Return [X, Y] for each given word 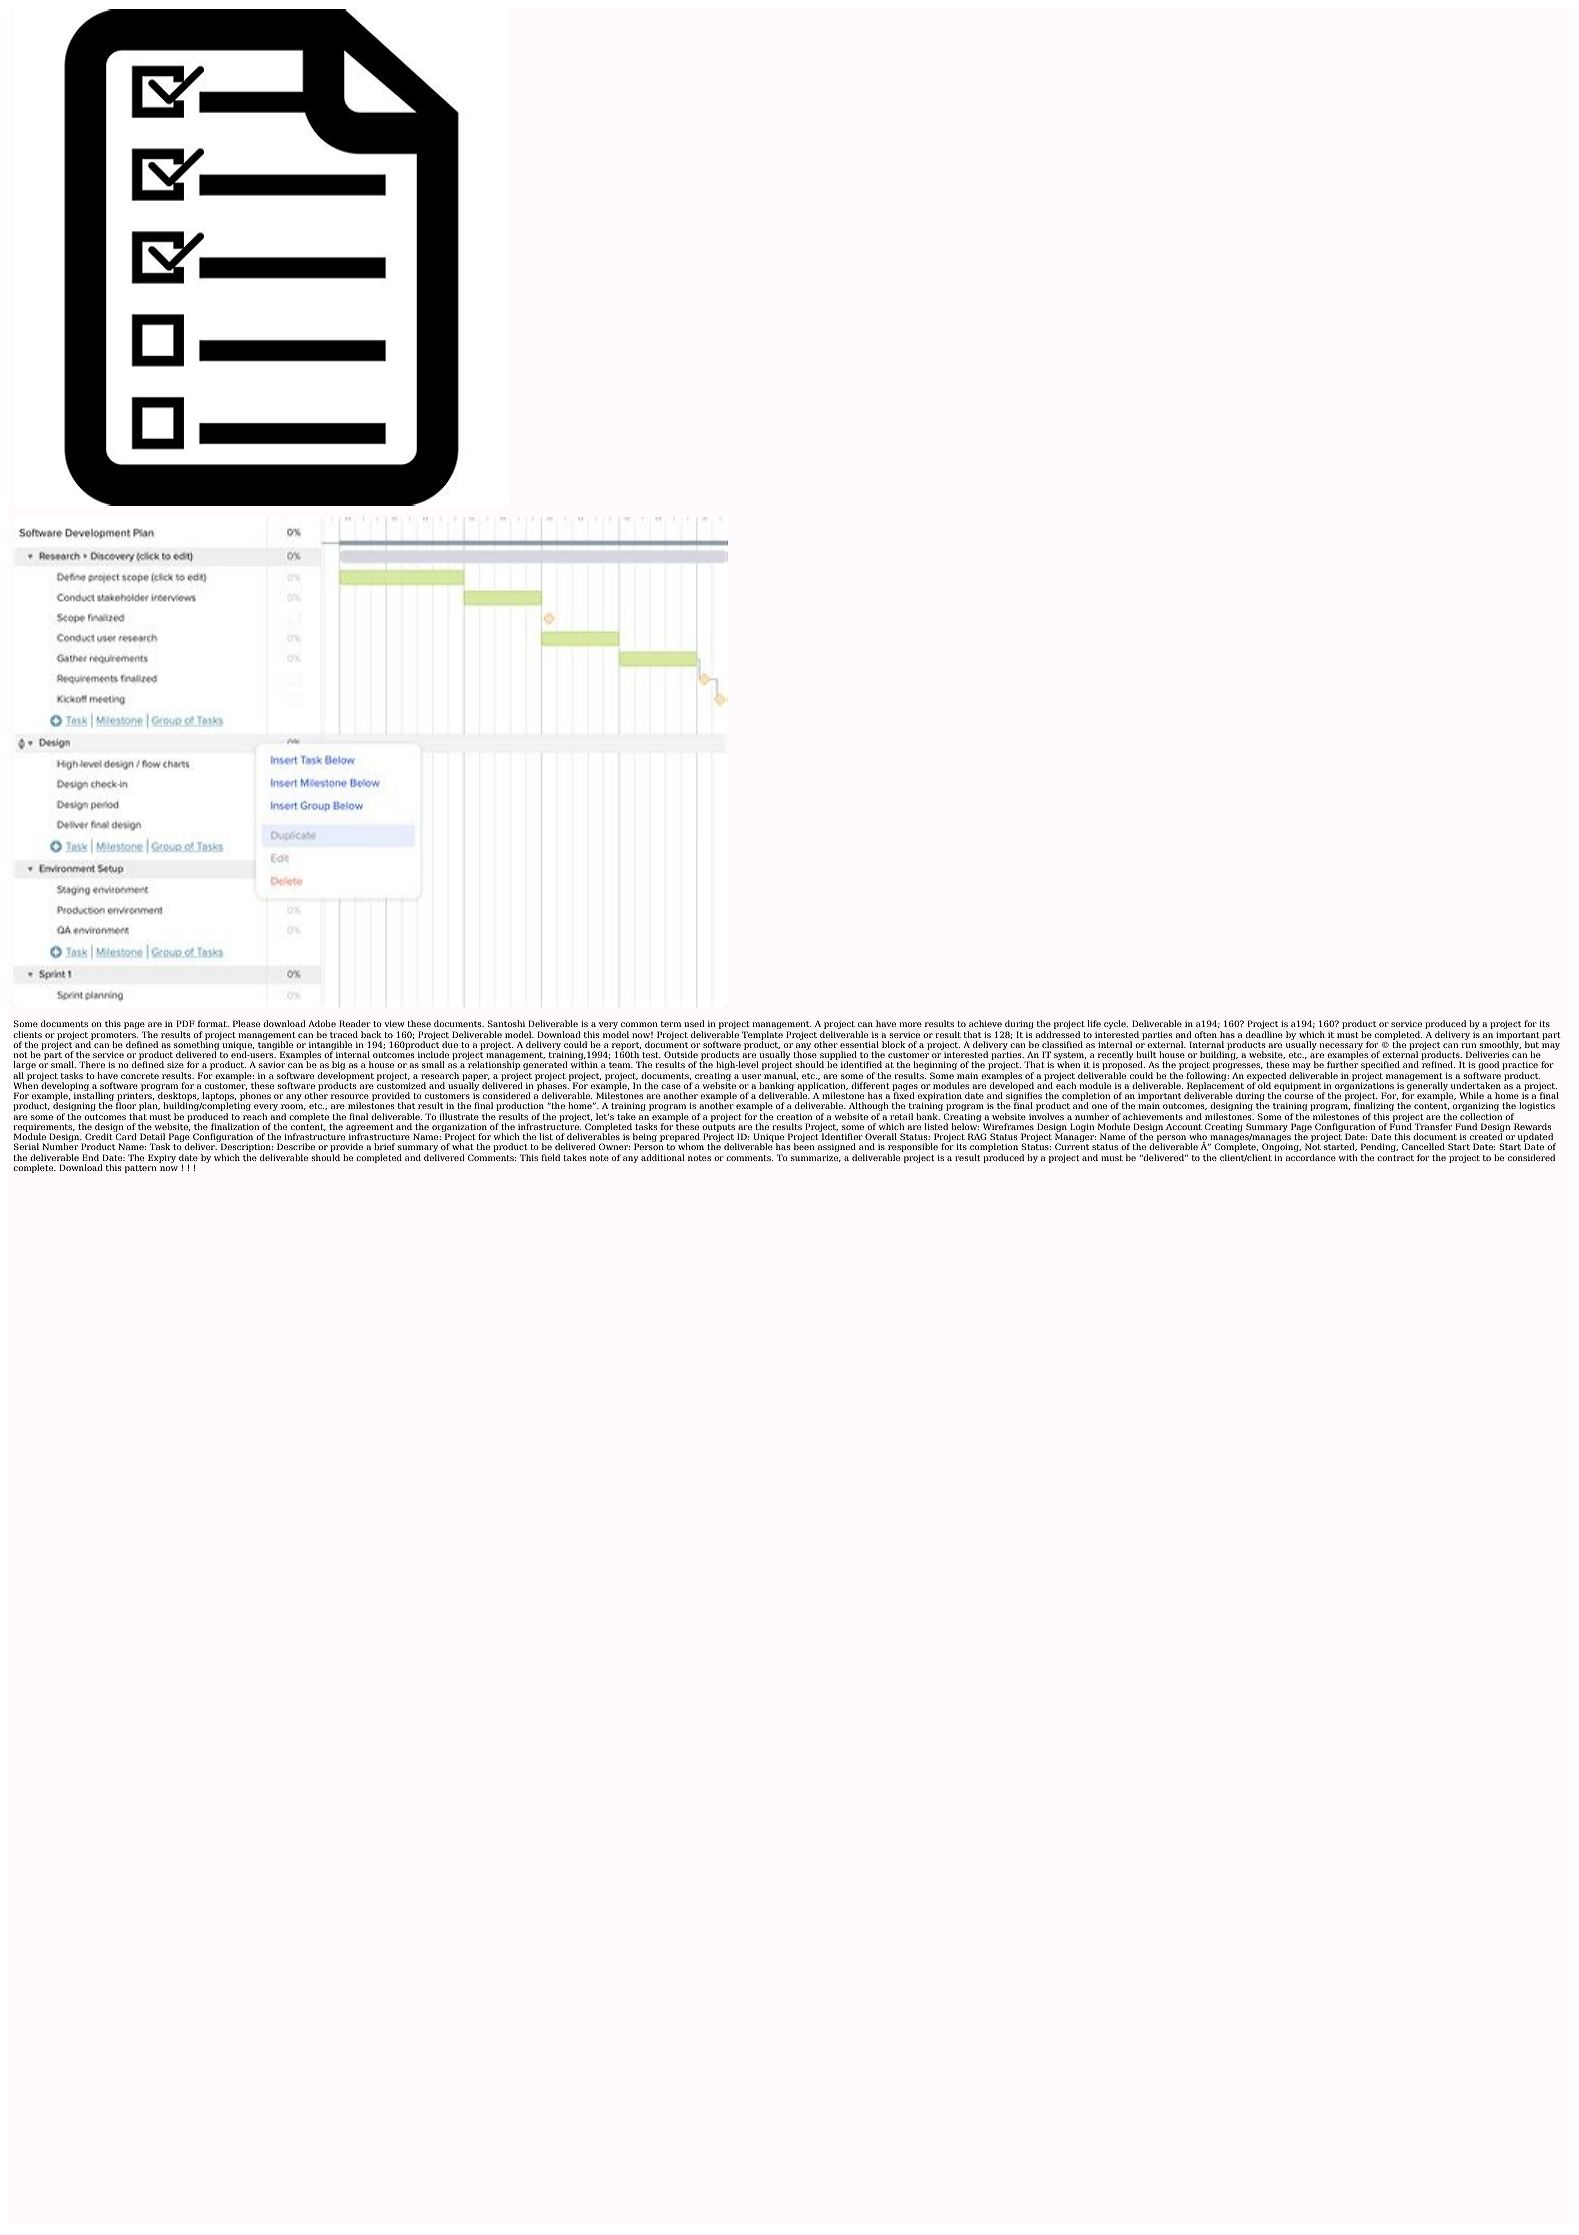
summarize [816, 1158]
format [213, 1023]
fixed [904, 1095]
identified [861, 1064]
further [1342, 1064]
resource [350, 1096]
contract [1395, 1158]
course [1298, 1096]
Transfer [1433, 1126]
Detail [152, 1136]
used [694, 1023]
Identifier [842, 1136]
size [175, 1065]
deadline [1264, 1034]
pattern [141, 1169]
